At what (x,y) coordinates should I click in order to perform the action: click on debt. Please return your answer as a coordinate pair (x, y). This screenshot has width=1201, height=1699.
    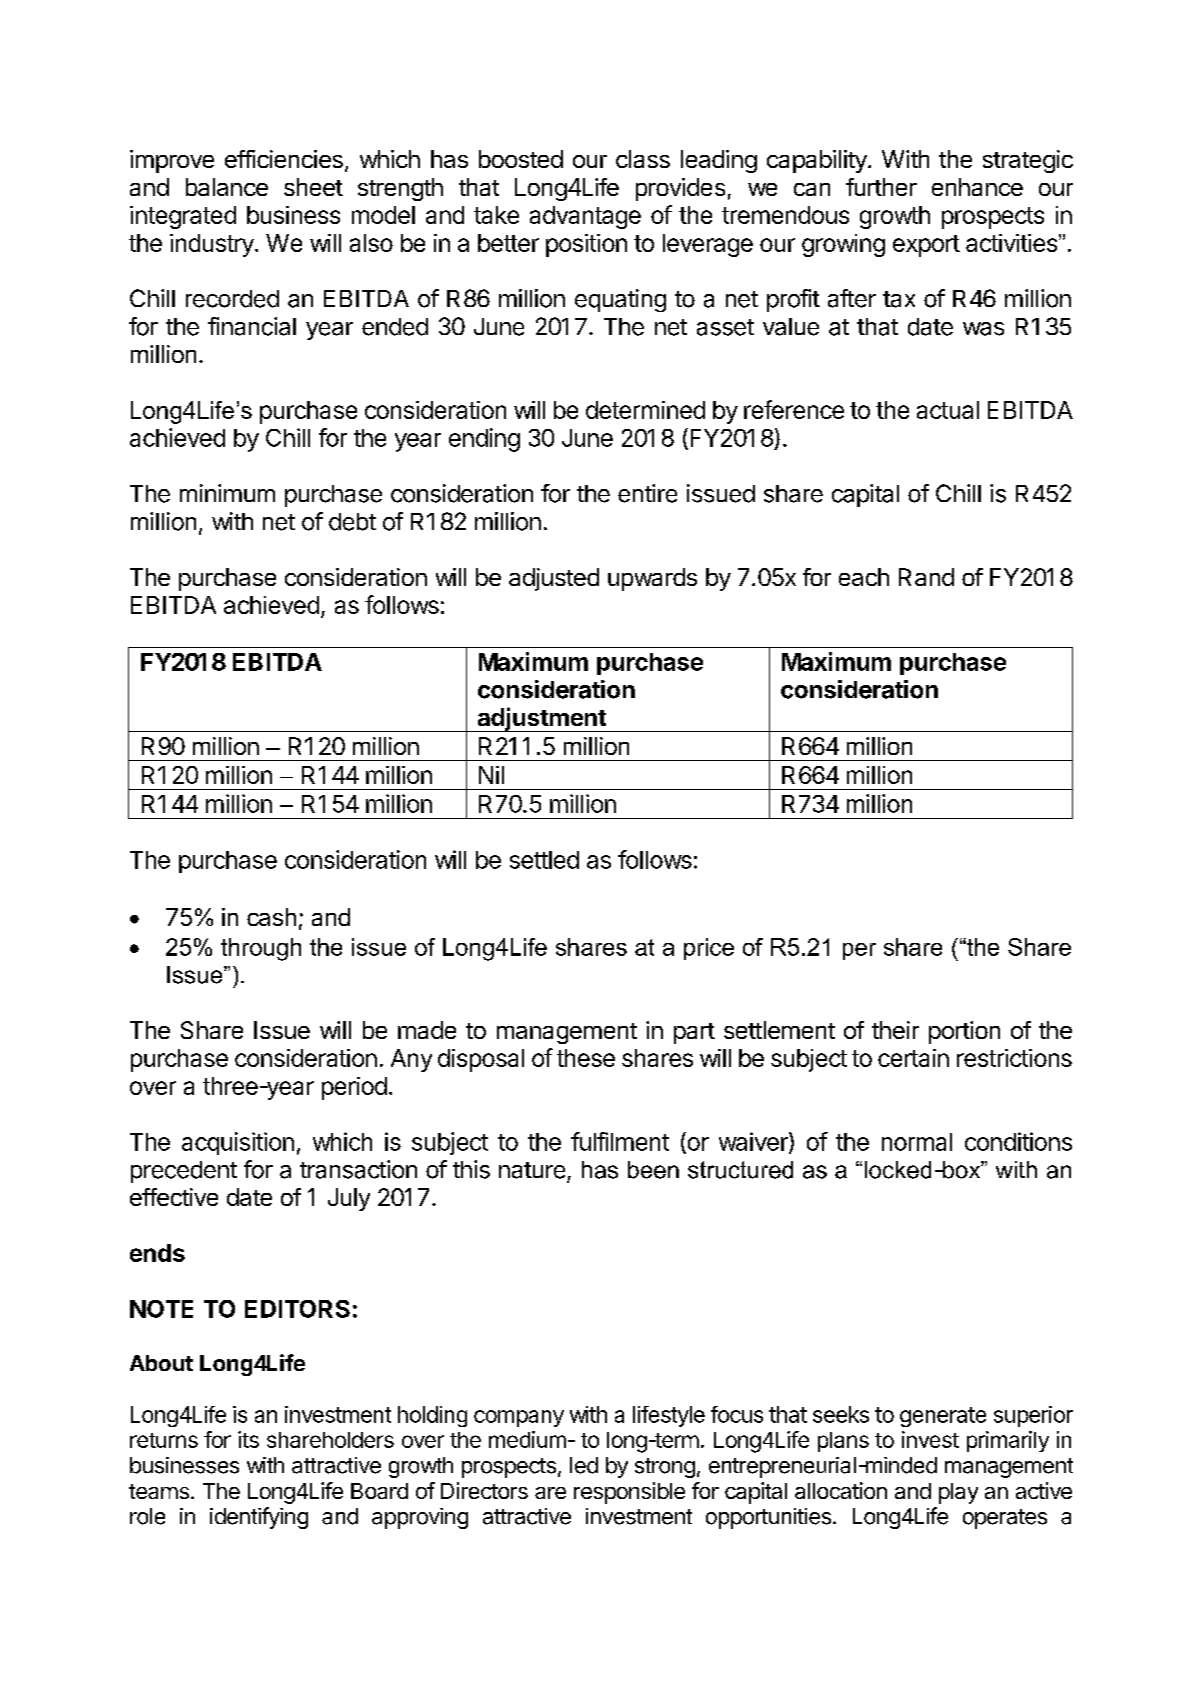
    Looking at the image, I should click on (352, 522).
